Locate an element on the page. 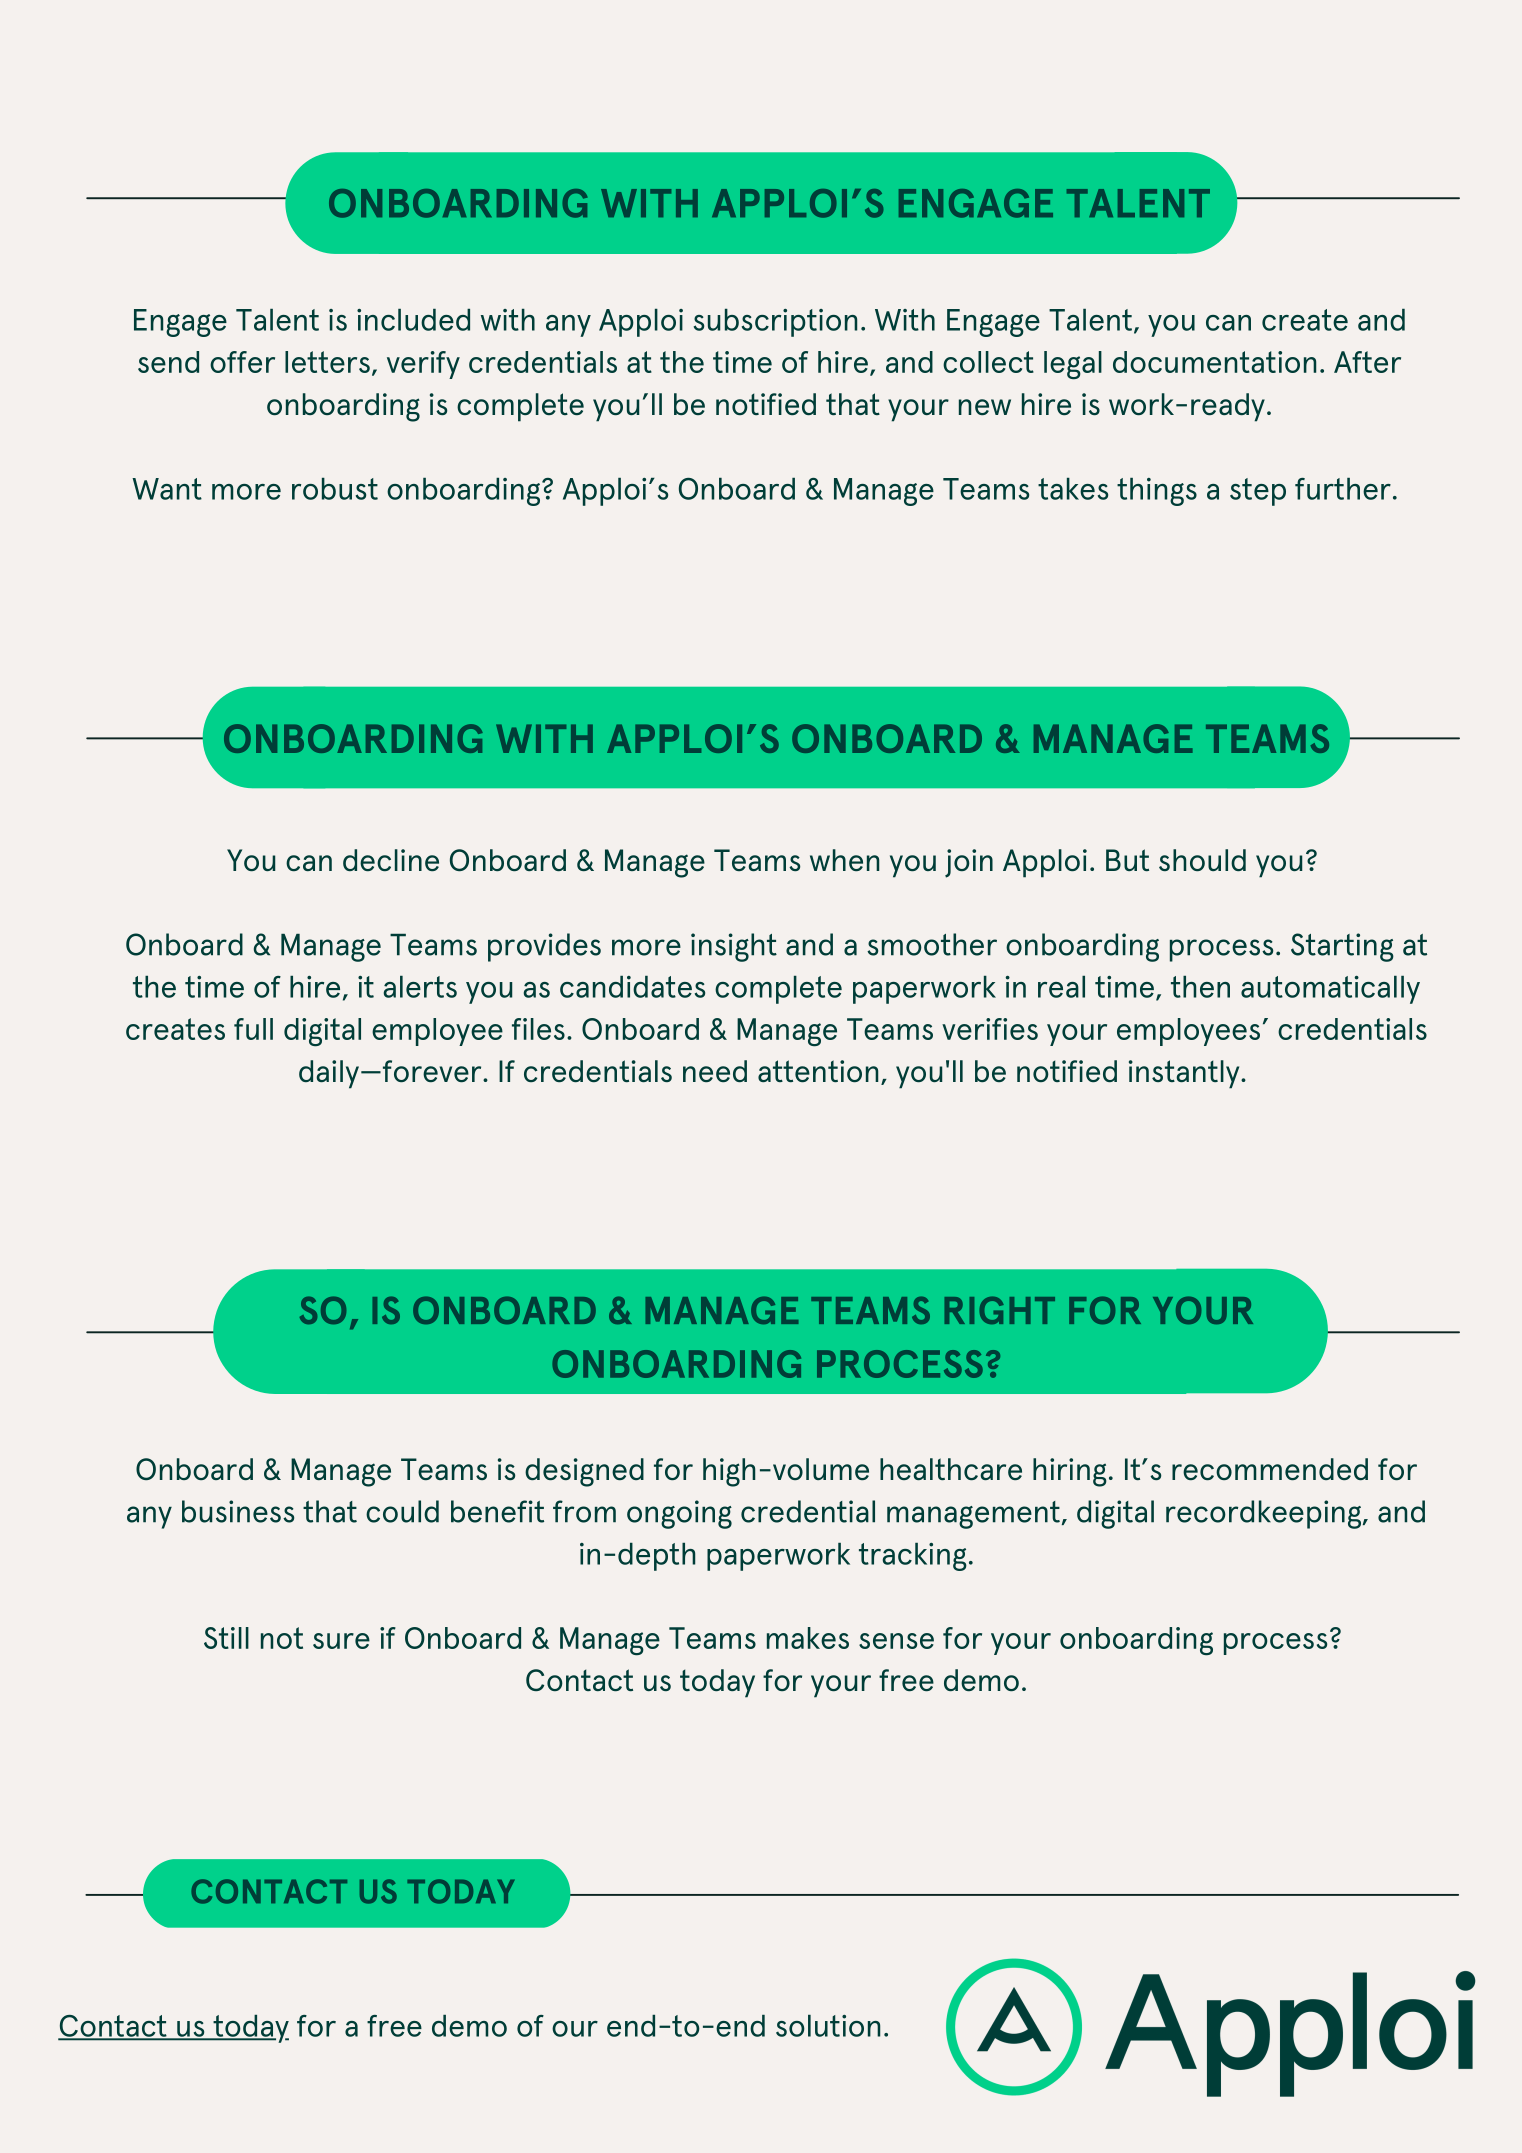 The image size is (1522, 2153). subscription is located at coordinates (775, 323).
